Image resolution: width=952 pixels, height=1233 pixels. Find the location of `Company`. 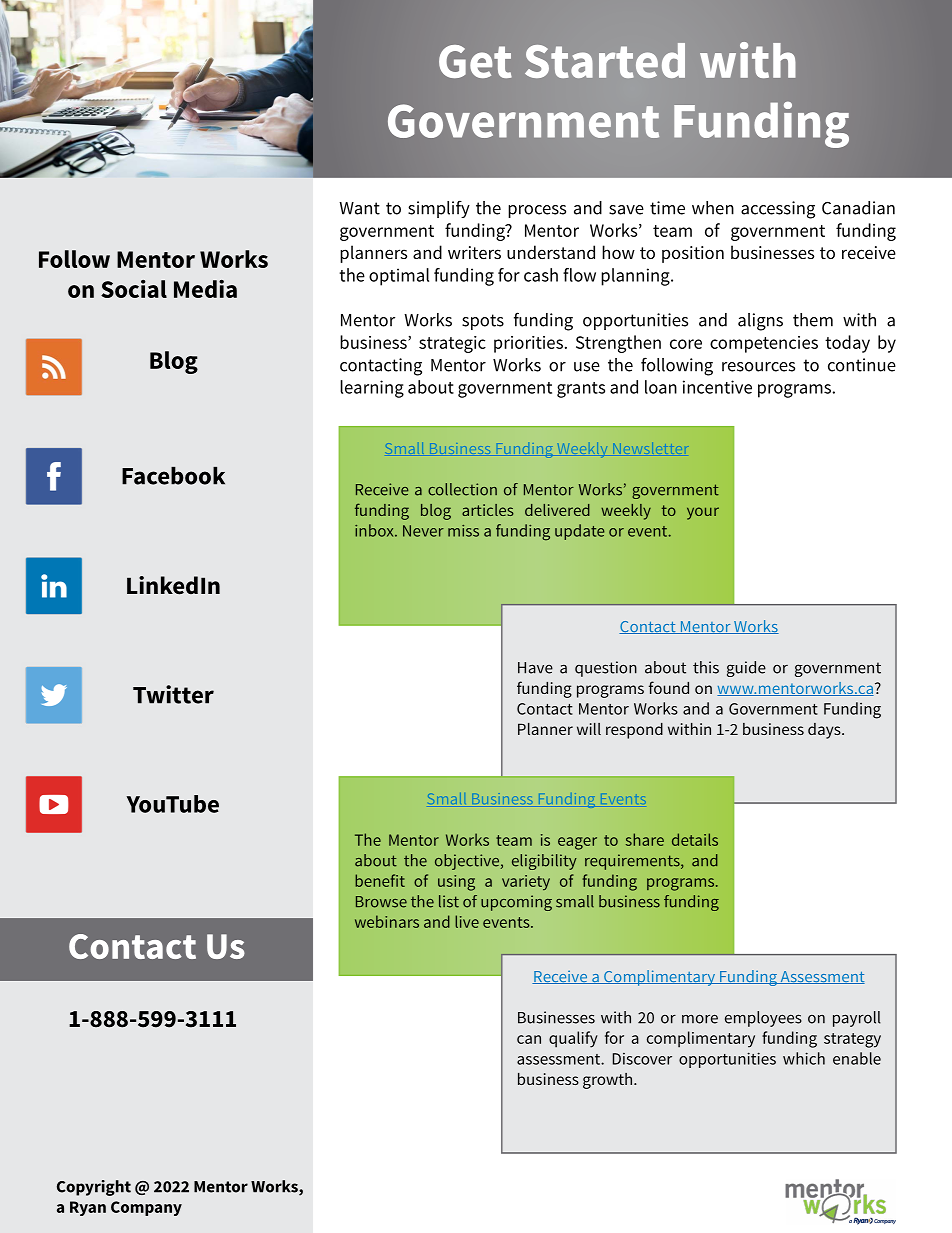

Company is located at coordinates (146, 1208).
